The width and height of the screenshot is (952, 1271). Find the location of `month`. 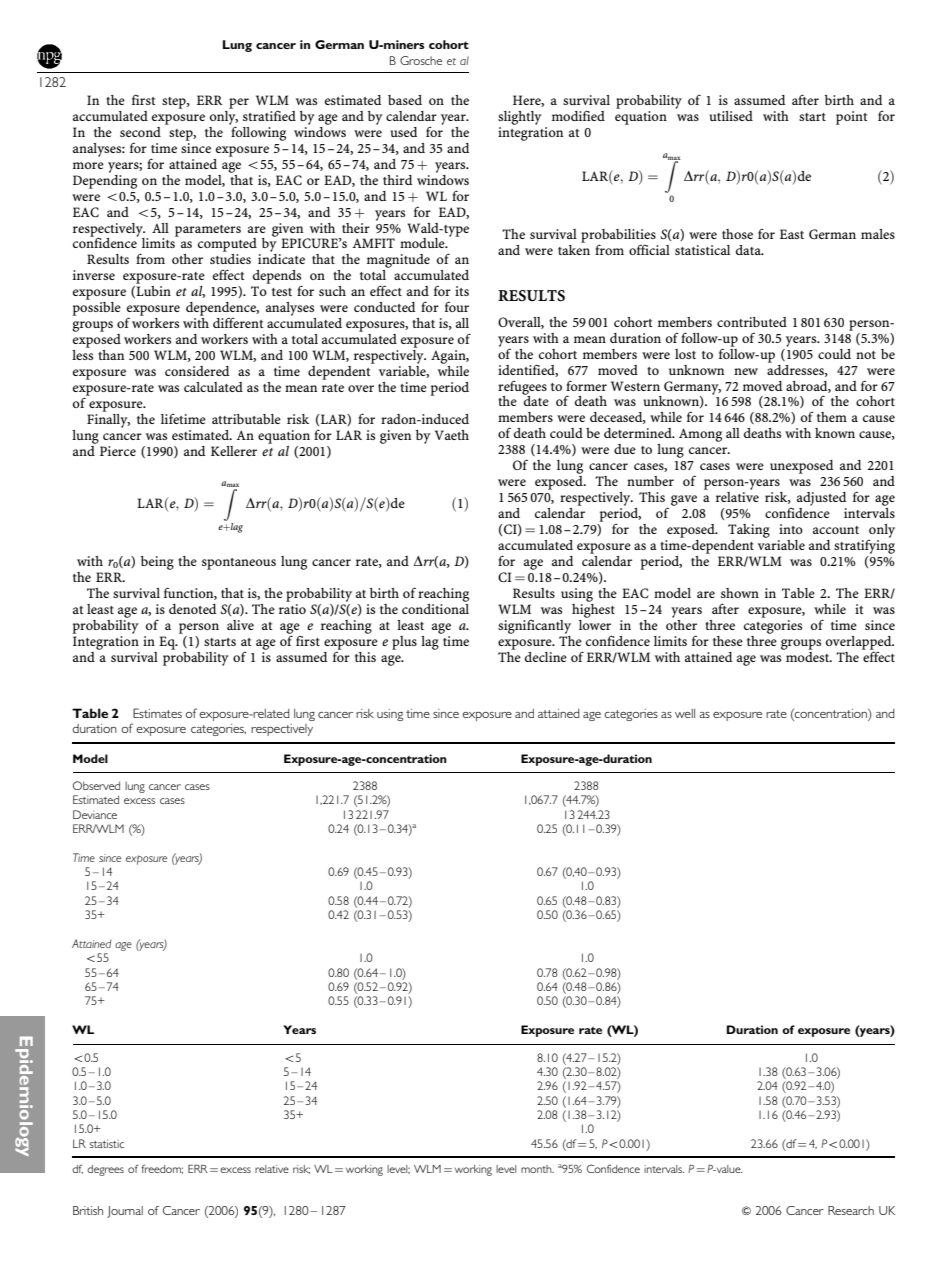

month is located at coordinates (537, 1169).
